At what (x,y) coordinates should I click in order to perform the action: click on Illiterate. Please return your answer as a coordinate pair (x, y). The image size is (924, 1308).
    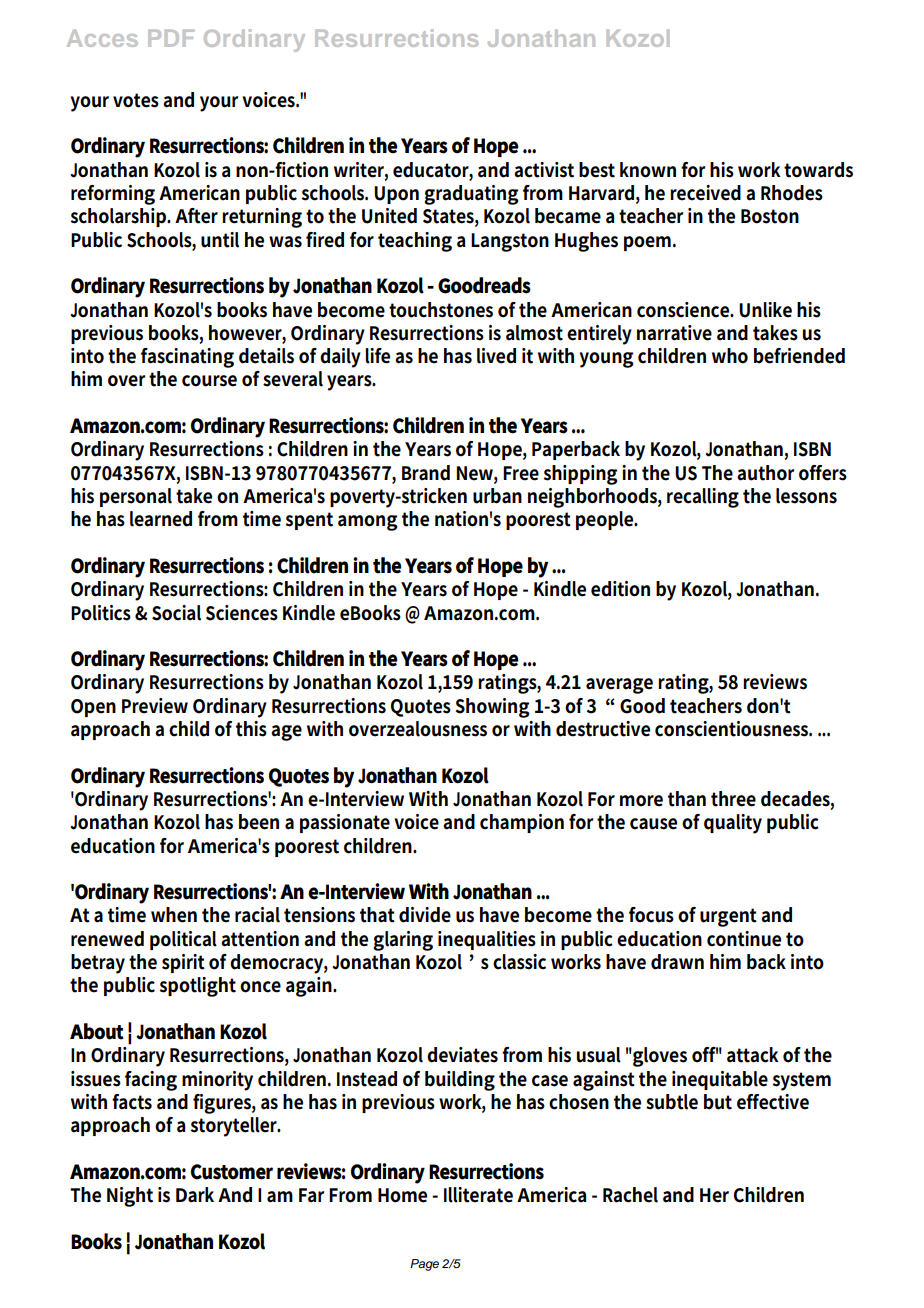
    Looking at the image, I should click on (478, 1195).
